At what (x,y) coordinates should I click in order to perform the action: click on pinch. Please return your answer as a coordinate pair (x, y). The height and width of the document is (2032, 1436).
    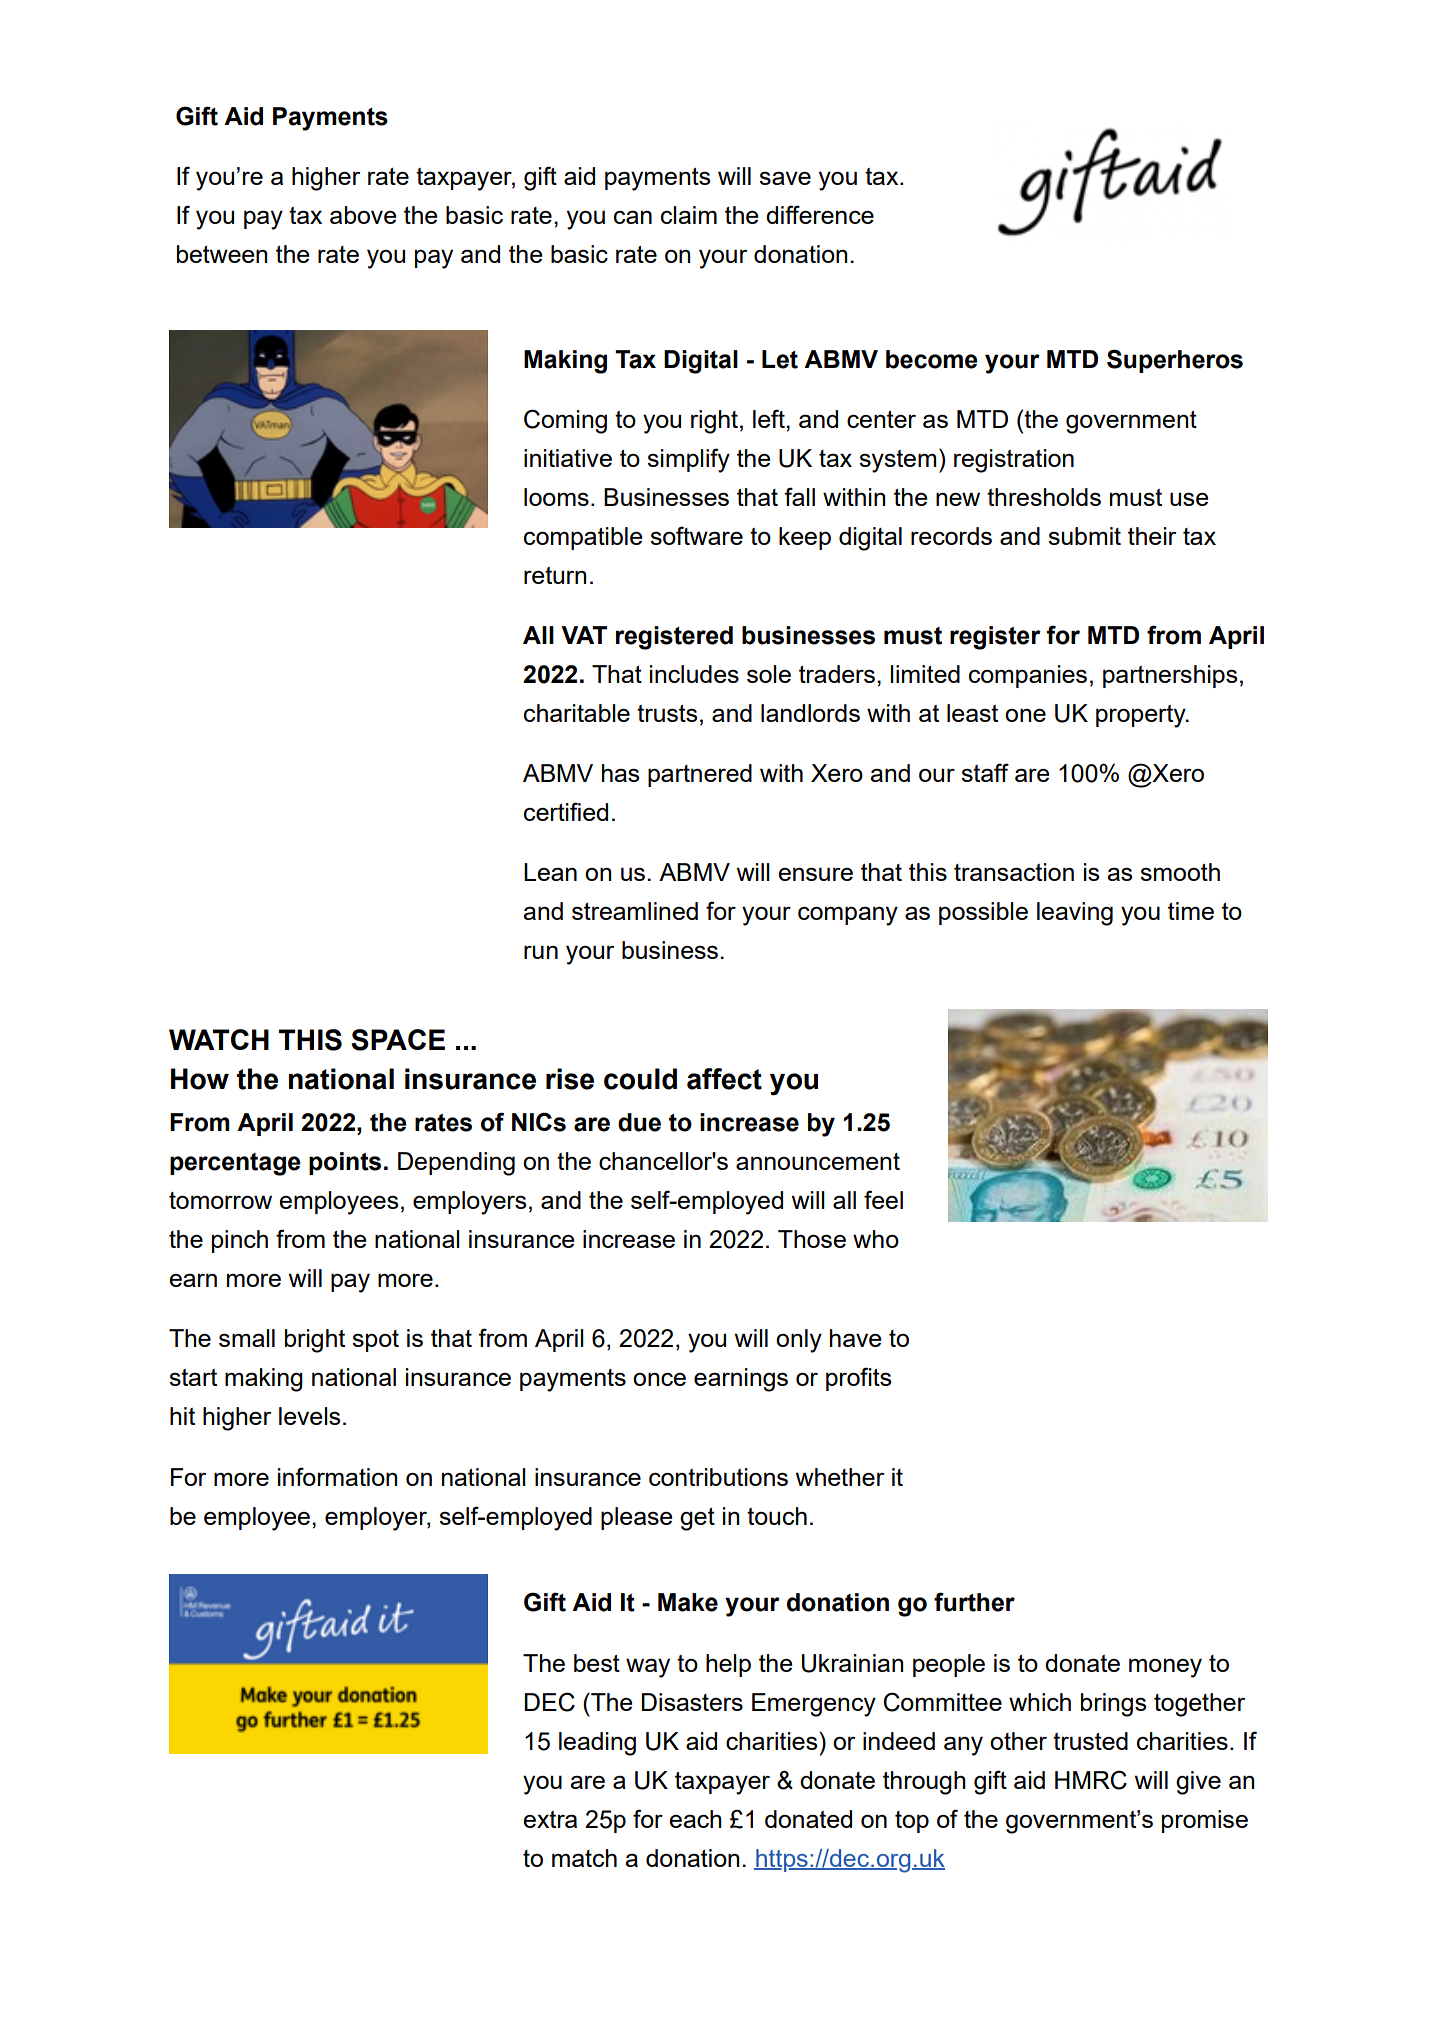
    Looking at the image, I should click on (240, 1241).
